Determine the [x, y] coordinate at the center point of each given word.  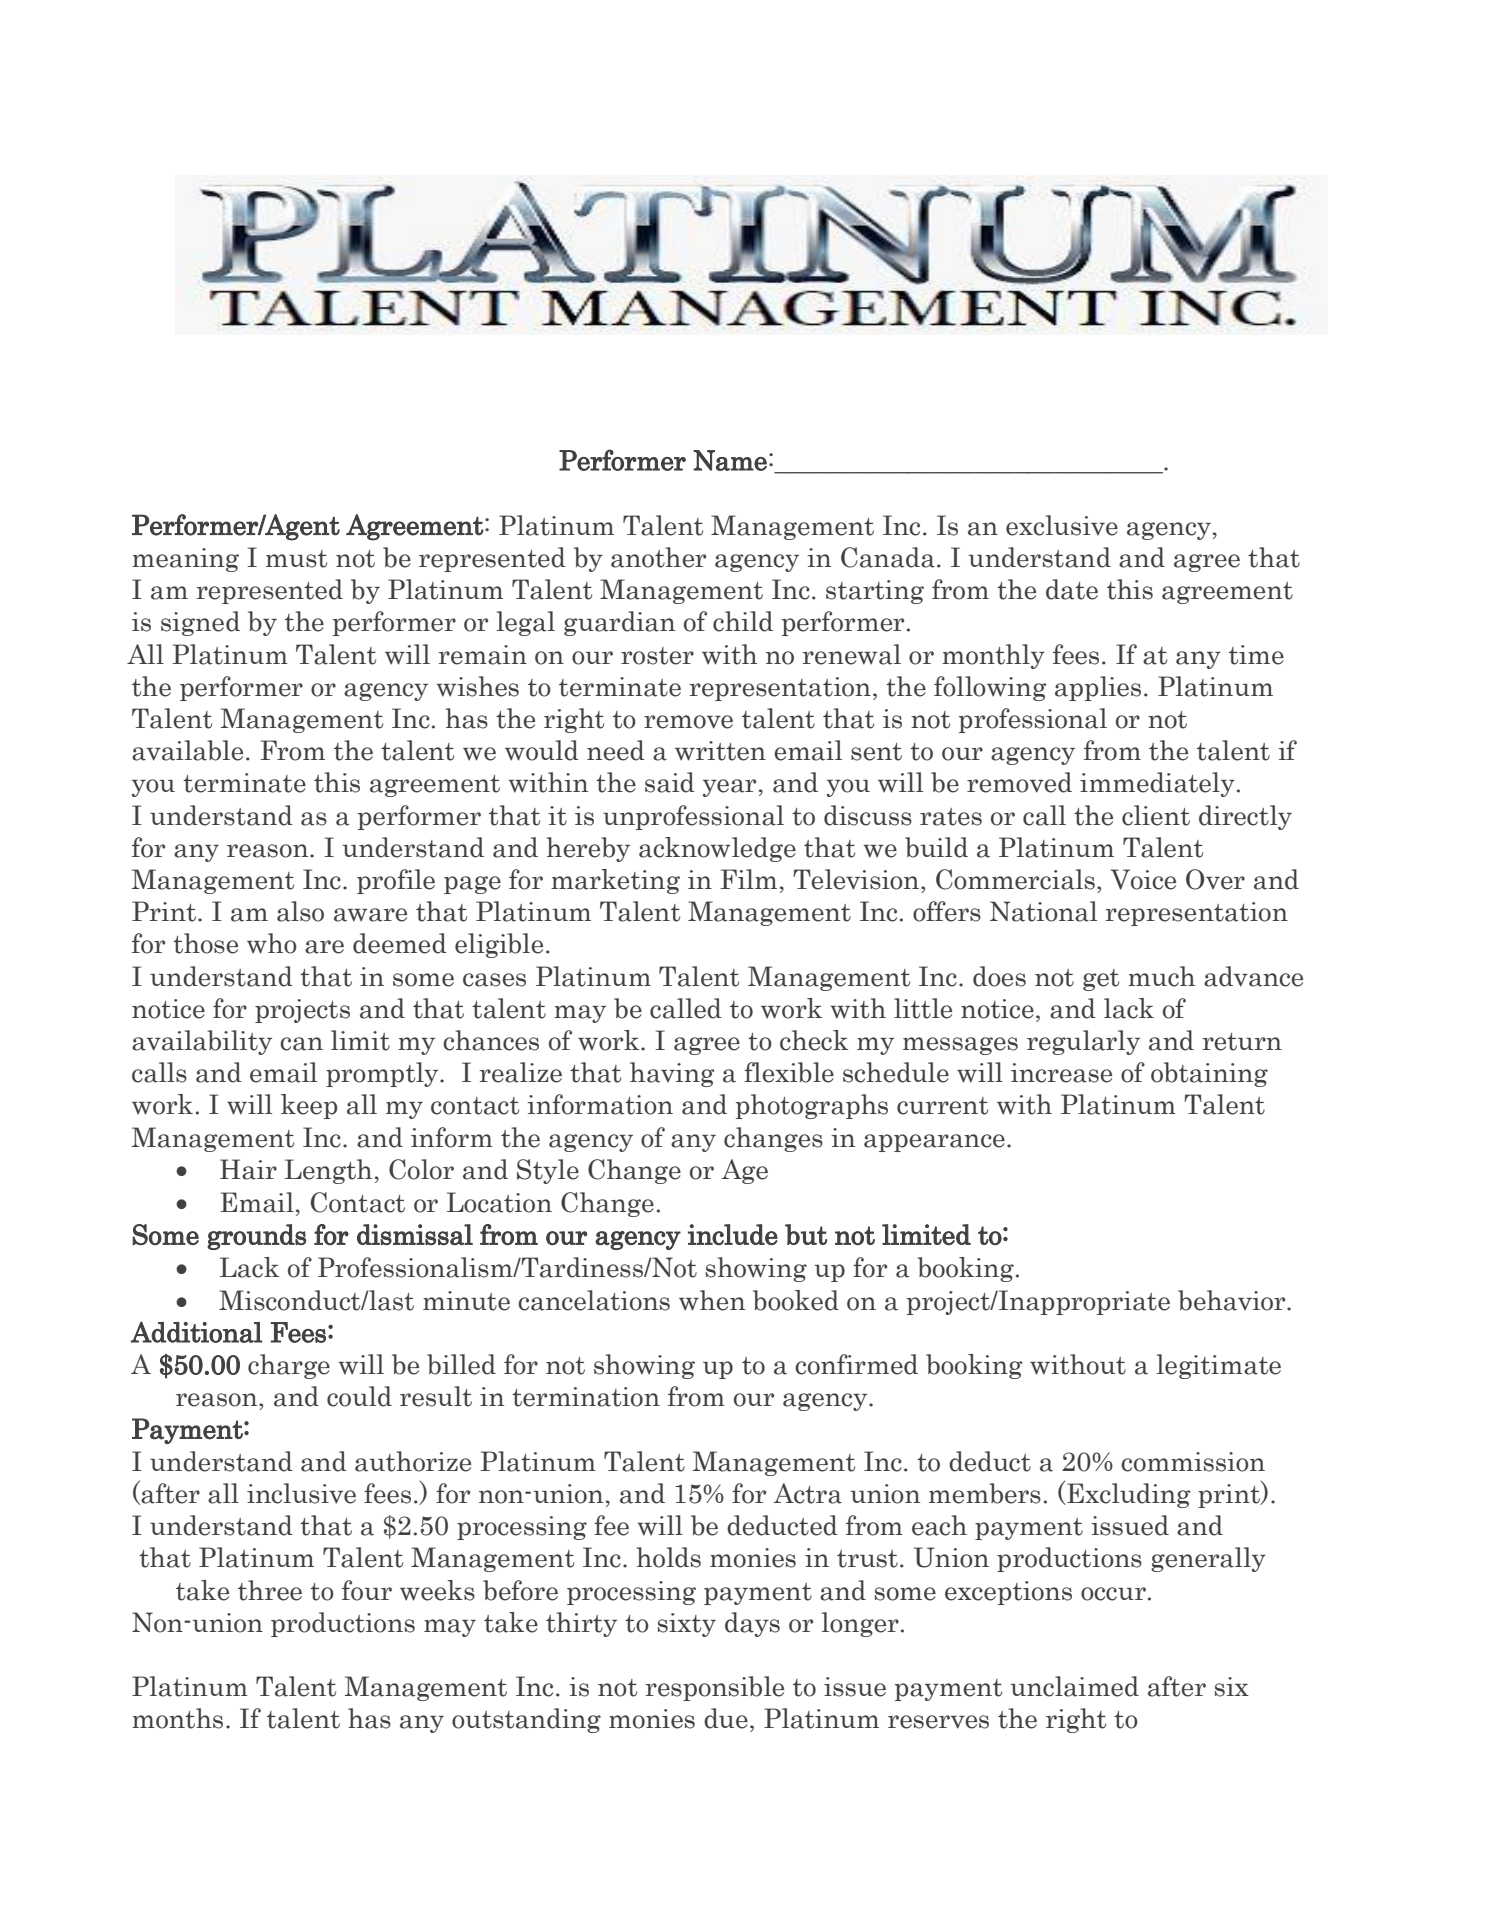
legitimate [1219, 1366]
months [177, 1718]
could [359, 1396]
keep [309, 1106]
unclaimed [1075, 1686]
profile [396, 881]
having [672, 1074]
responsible [714, 1688]
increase [1061, 1073]
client [1156, 815]
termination [586, 1397]
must [296, 559]
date [1072, 589]
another [658, 557]
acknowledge [717, 849]
